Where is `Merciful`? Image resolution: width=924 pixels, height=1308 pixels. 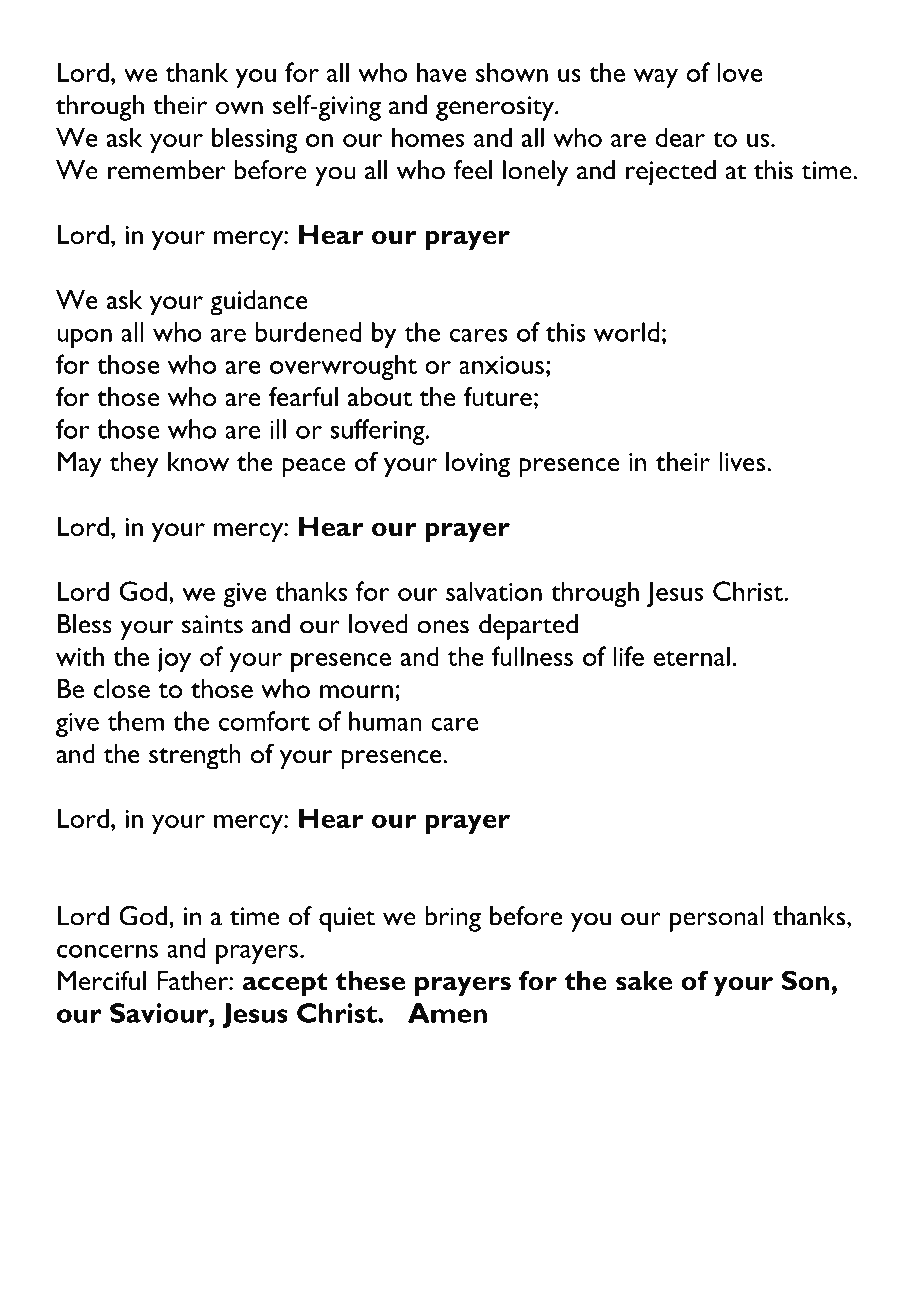
Merciful is located at coordinates (102, 980).
